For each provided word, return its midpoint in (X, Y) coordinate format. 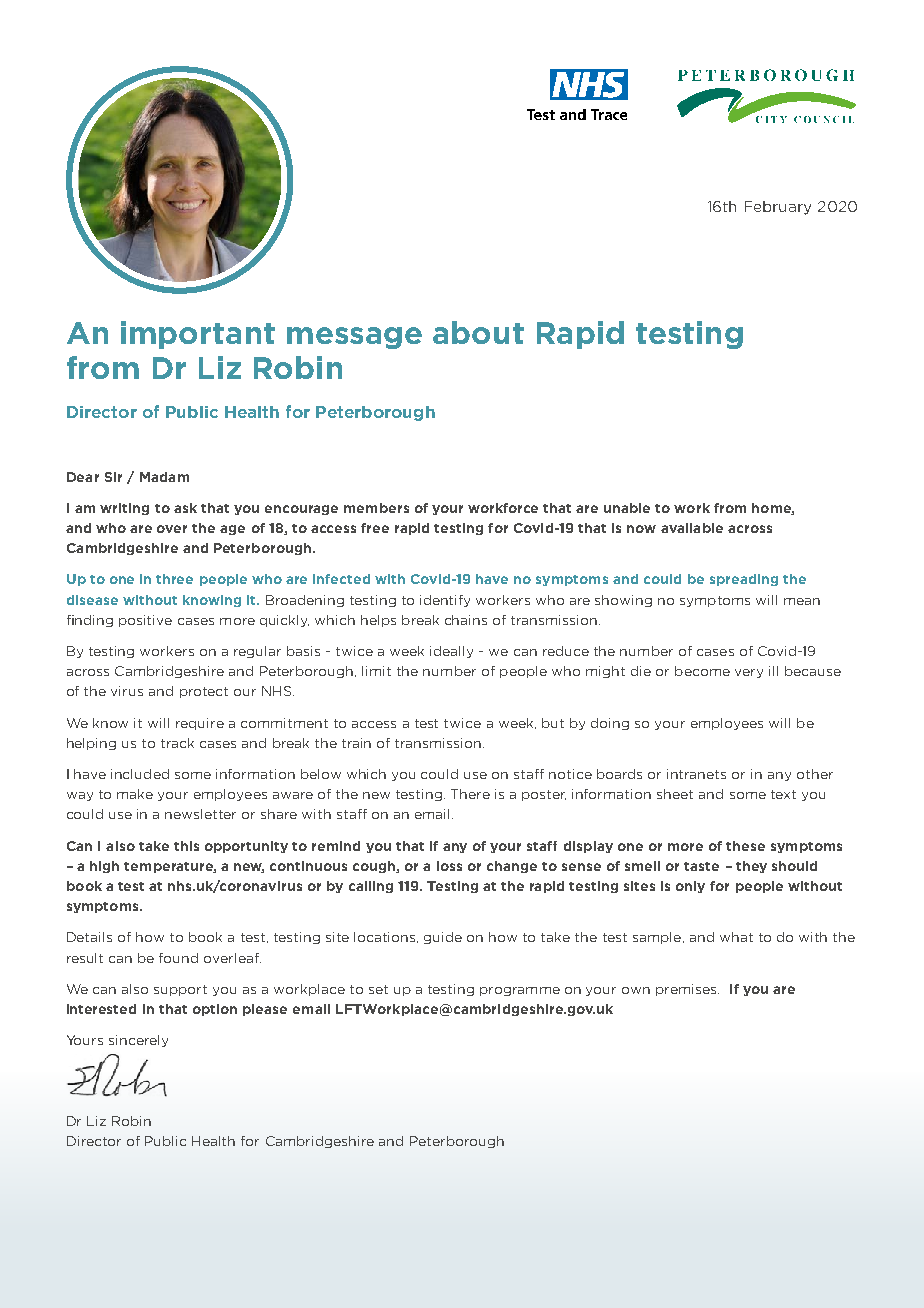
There (470, 794)
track (177, 743)
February (778, 208)
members (376, 508)
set (378, 989)
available (692, 528)
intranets (696, 774)
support (180, 990)
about (478, 332)
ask (185, 508)
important (198, 335)
